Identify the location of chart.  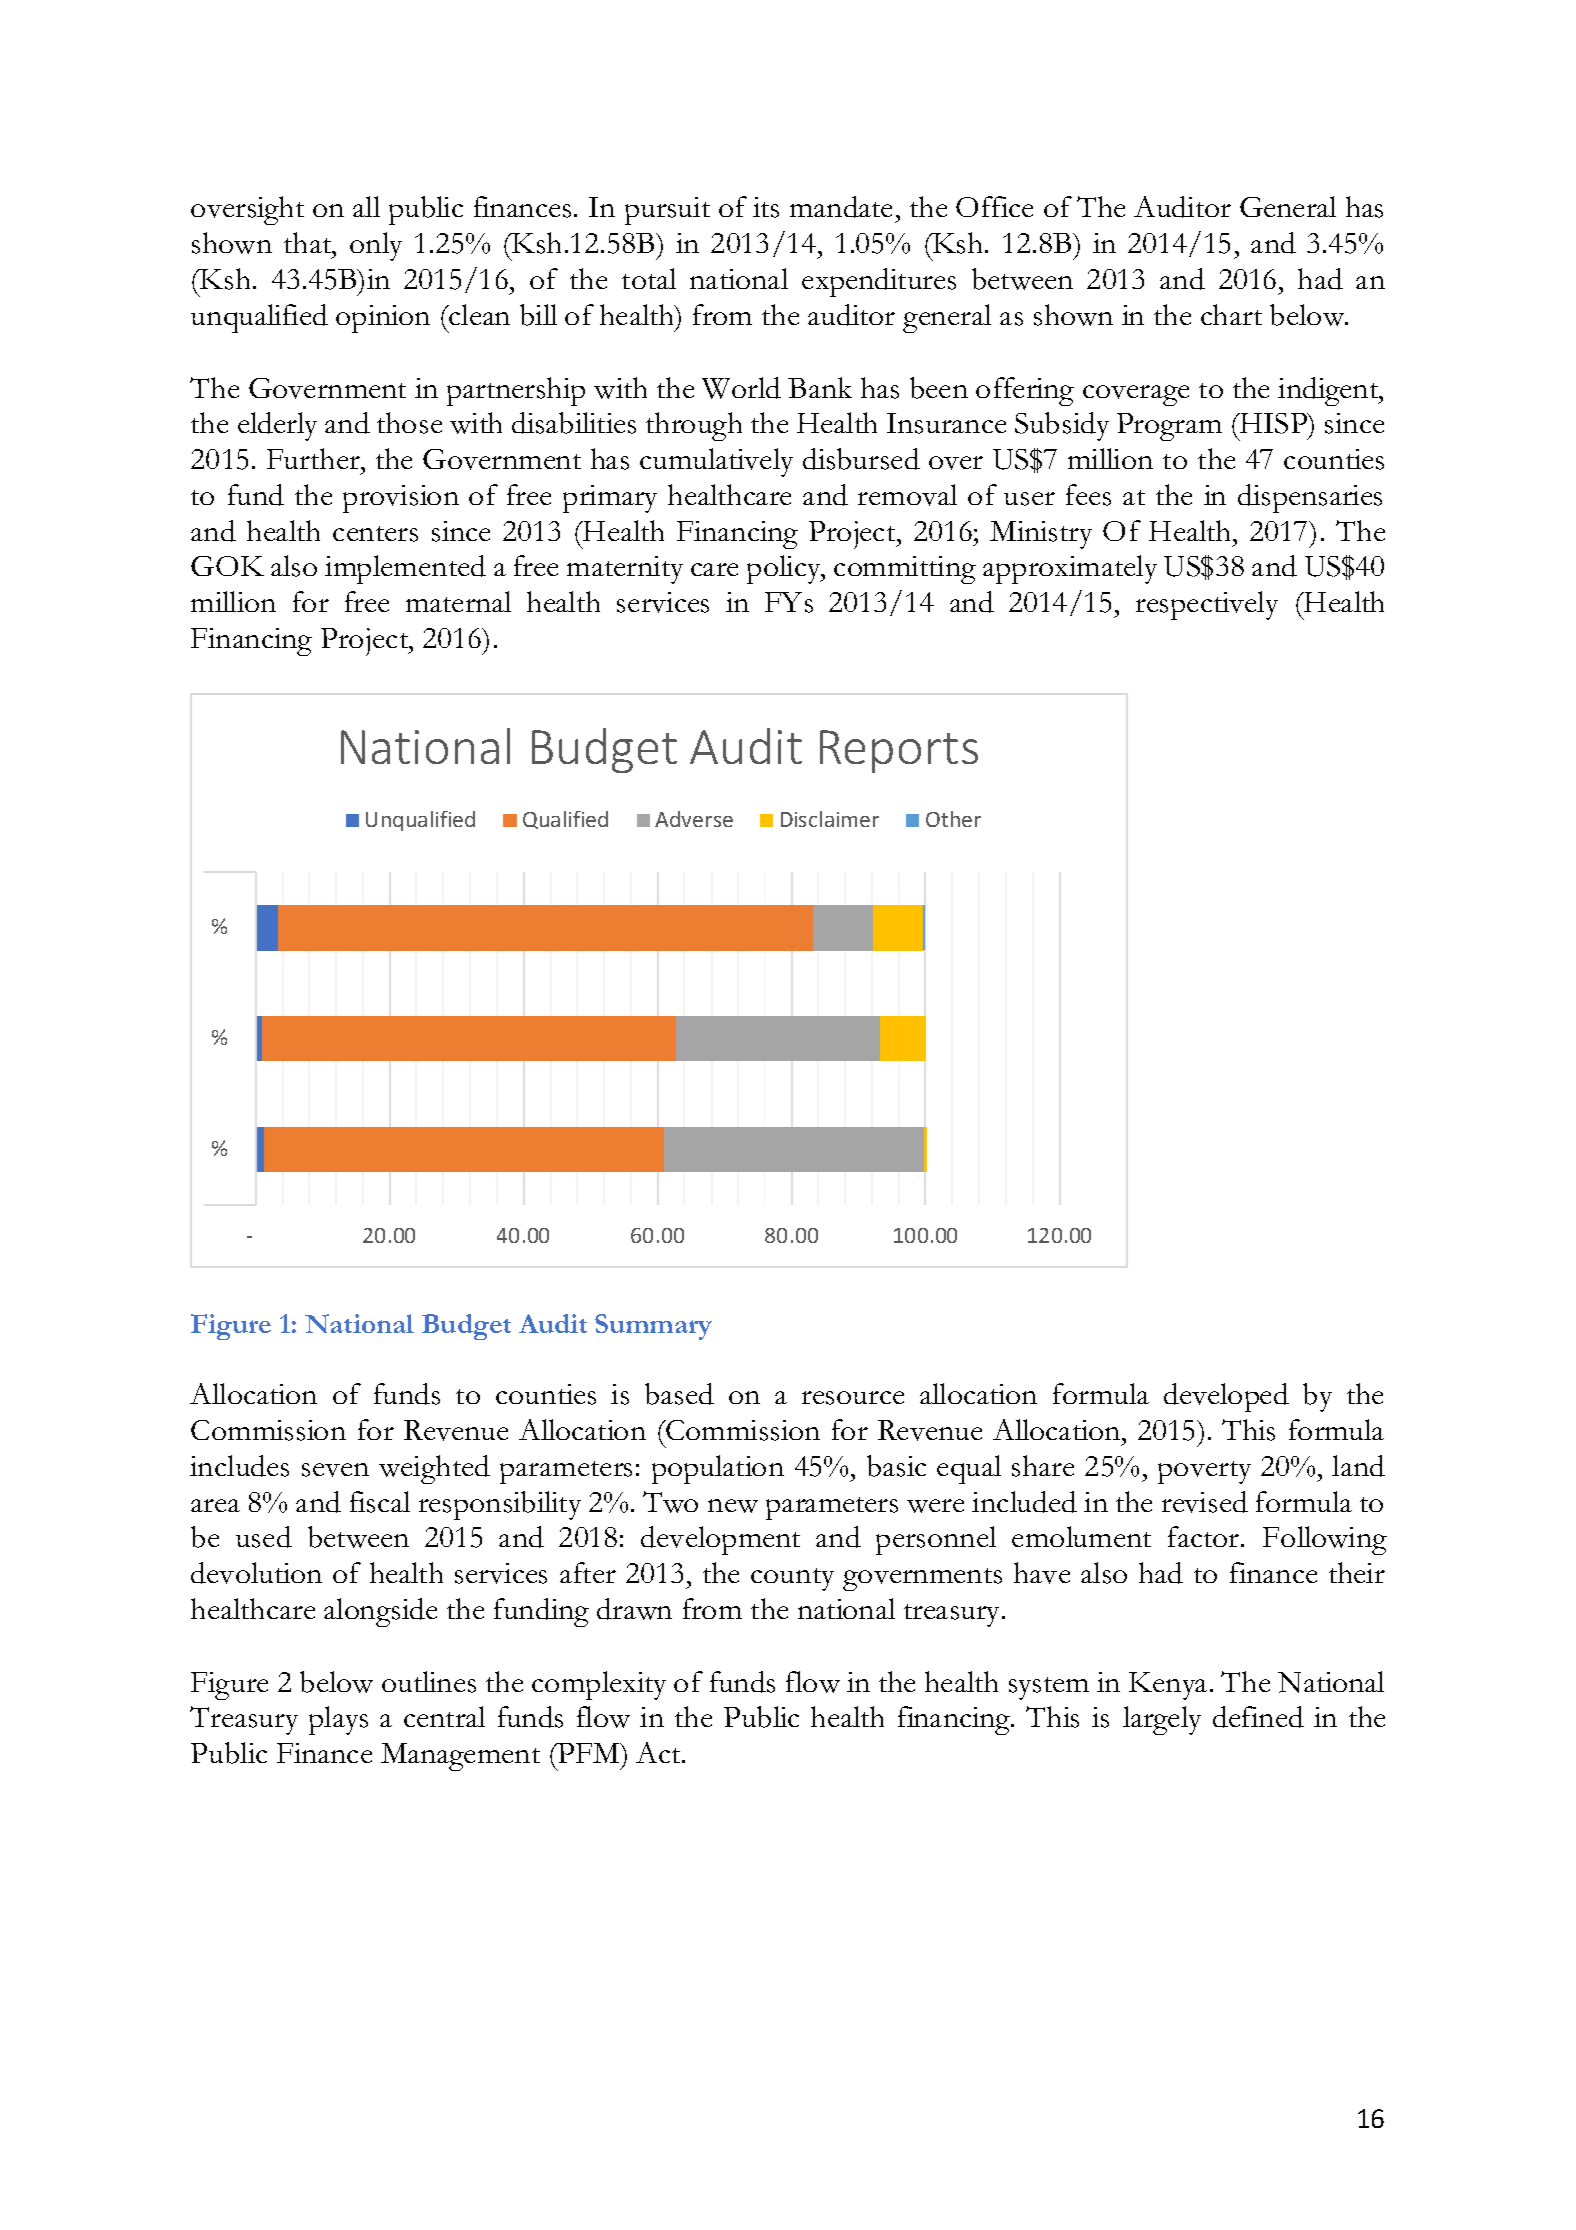
(1231, 314).
